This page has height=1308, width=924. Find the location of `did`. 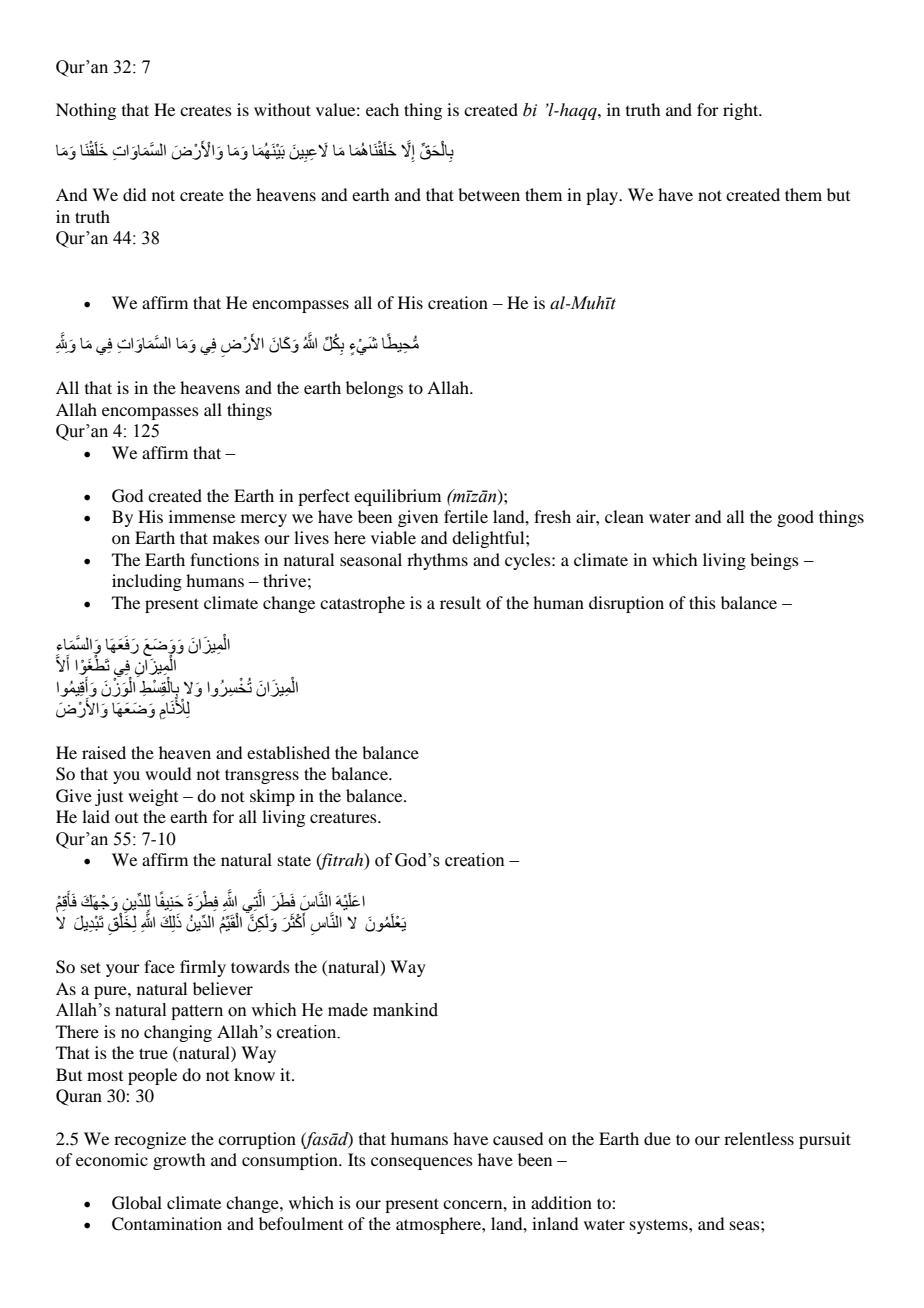

did is located at coordinates (134, 194).
